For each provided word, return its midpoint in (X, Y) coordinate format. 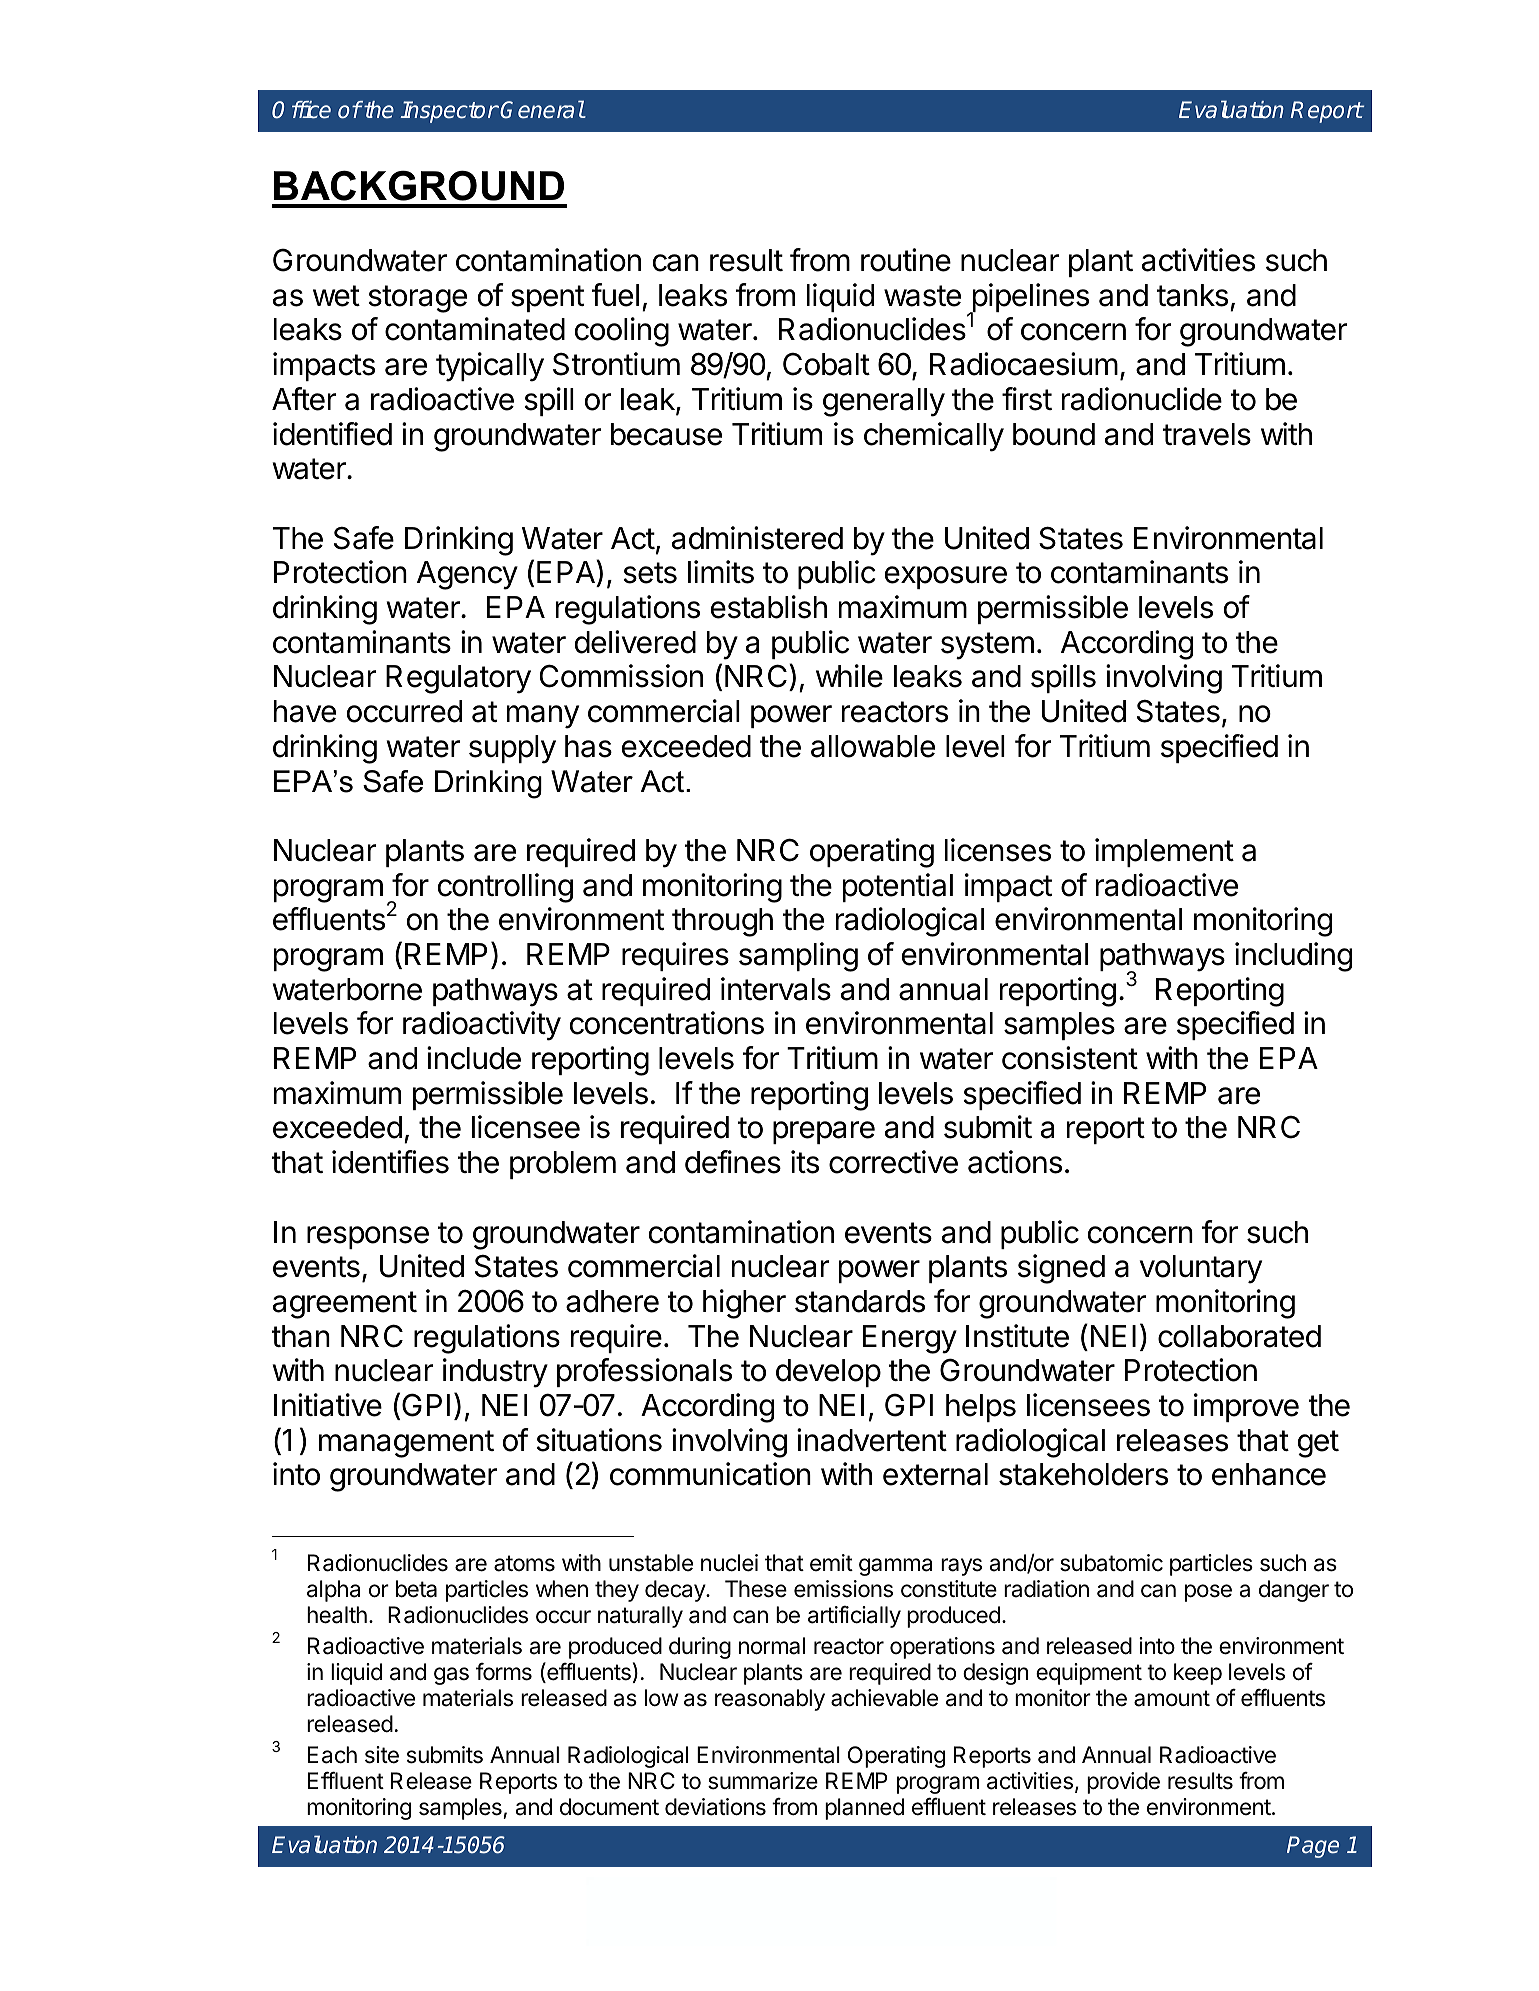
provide (1123, 1783)
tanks (1192, 295)
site (382, 1755)
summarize (763, 1781)
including (1293, 957)
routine (906, 260)
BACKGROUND (419, 185)
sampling (798, 957)
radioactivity (482, 1026)
